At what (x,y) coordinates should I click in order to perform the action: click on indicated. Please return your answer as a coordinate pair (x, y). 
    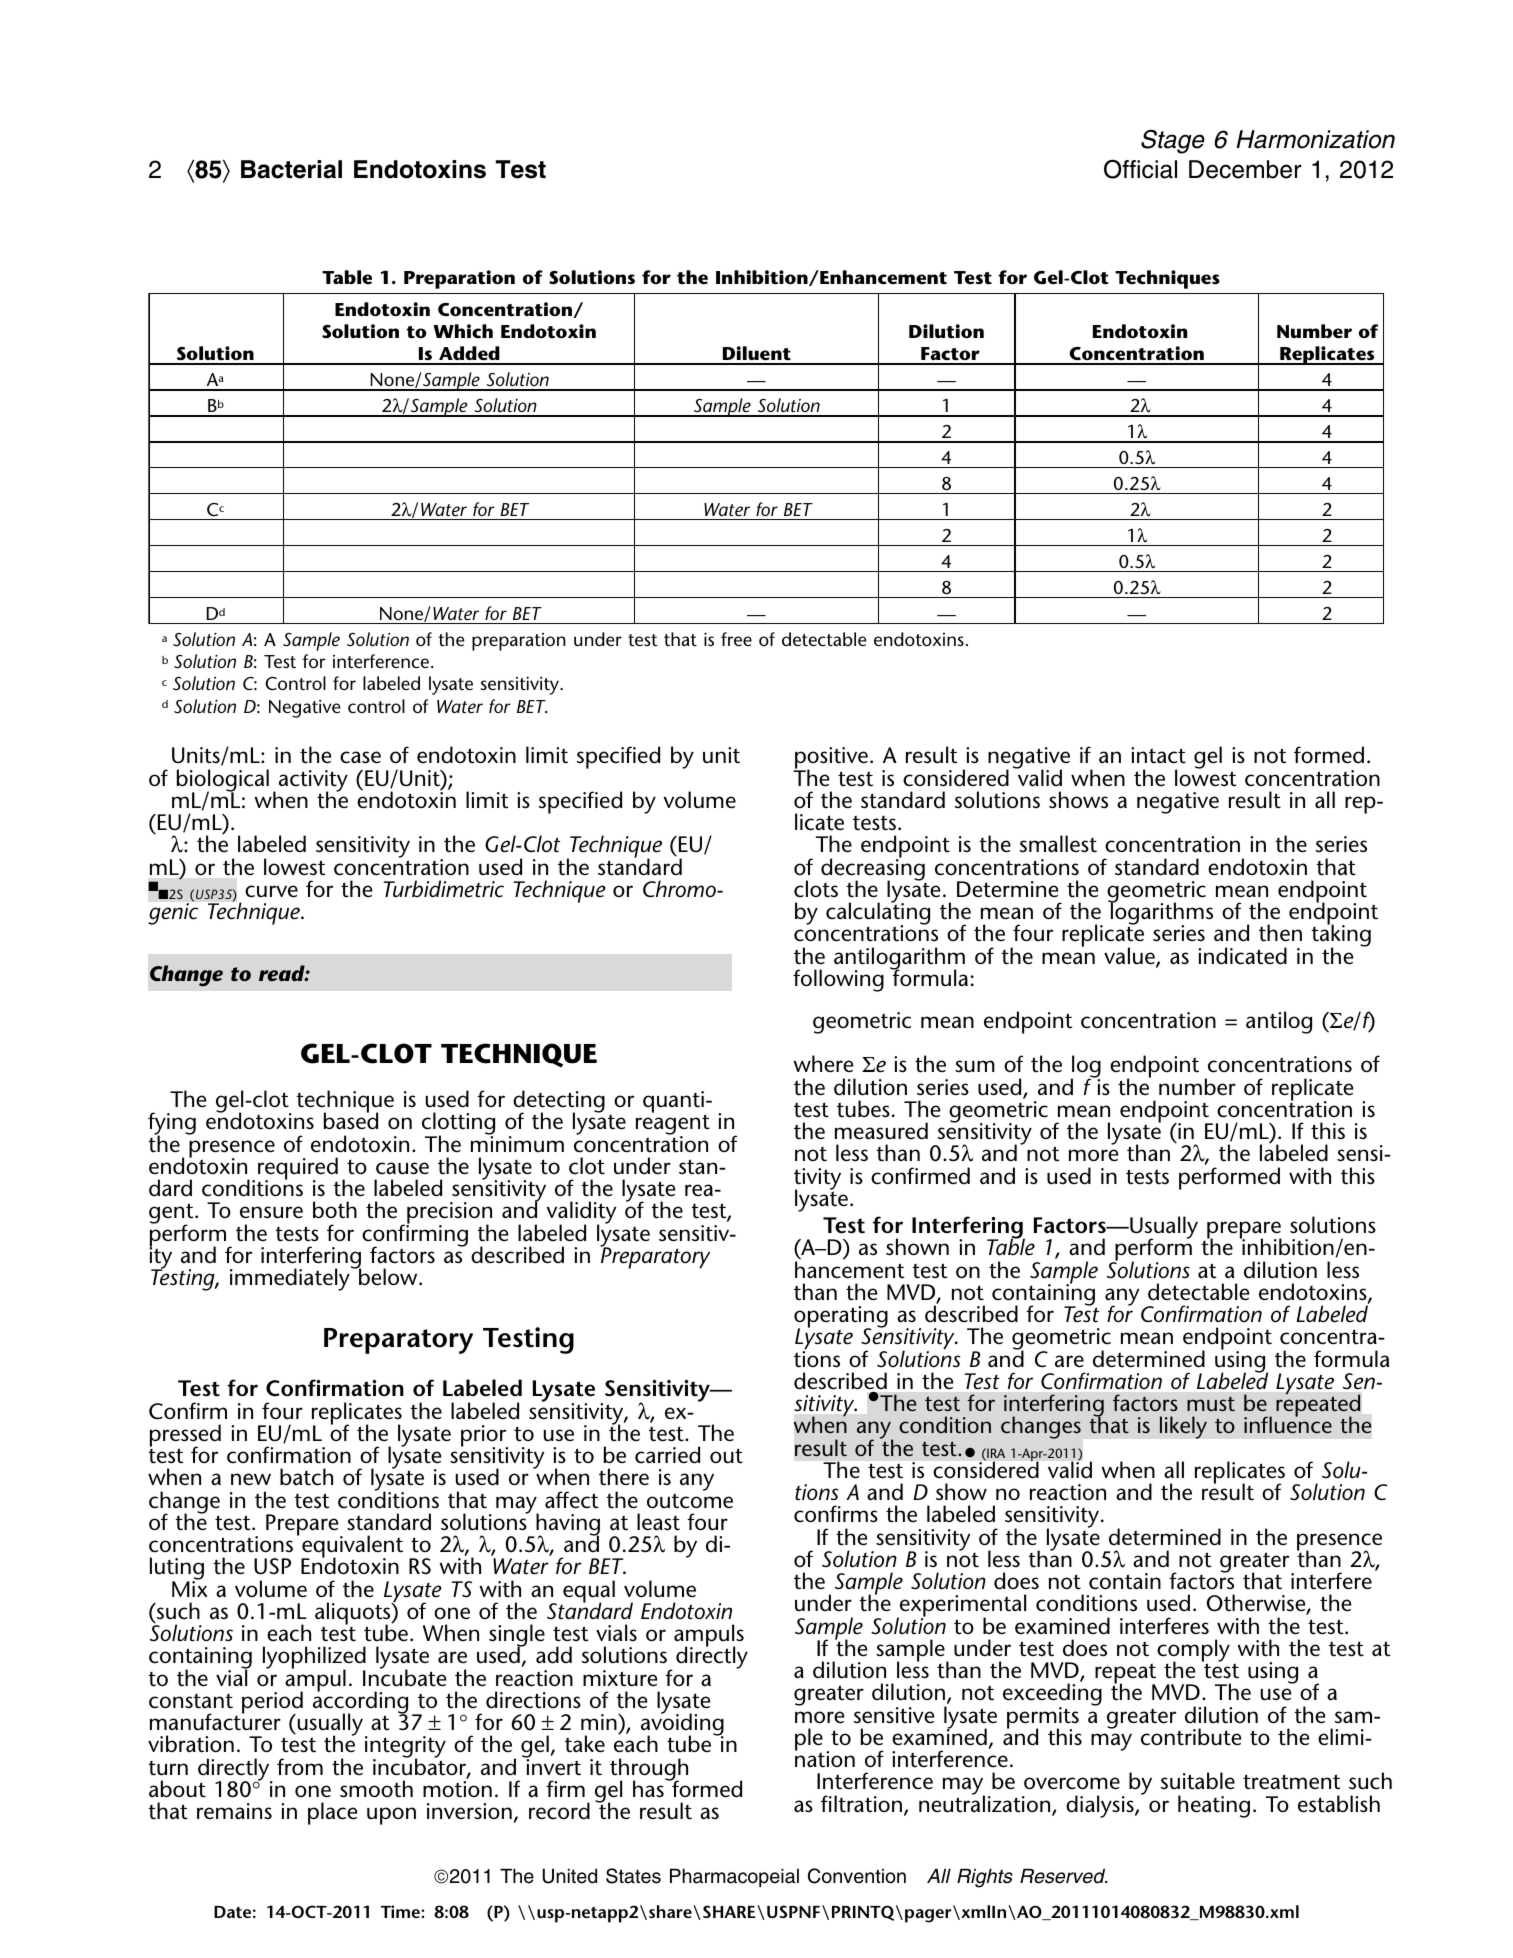
    Looking at the image, I should click on (1242, 956).
